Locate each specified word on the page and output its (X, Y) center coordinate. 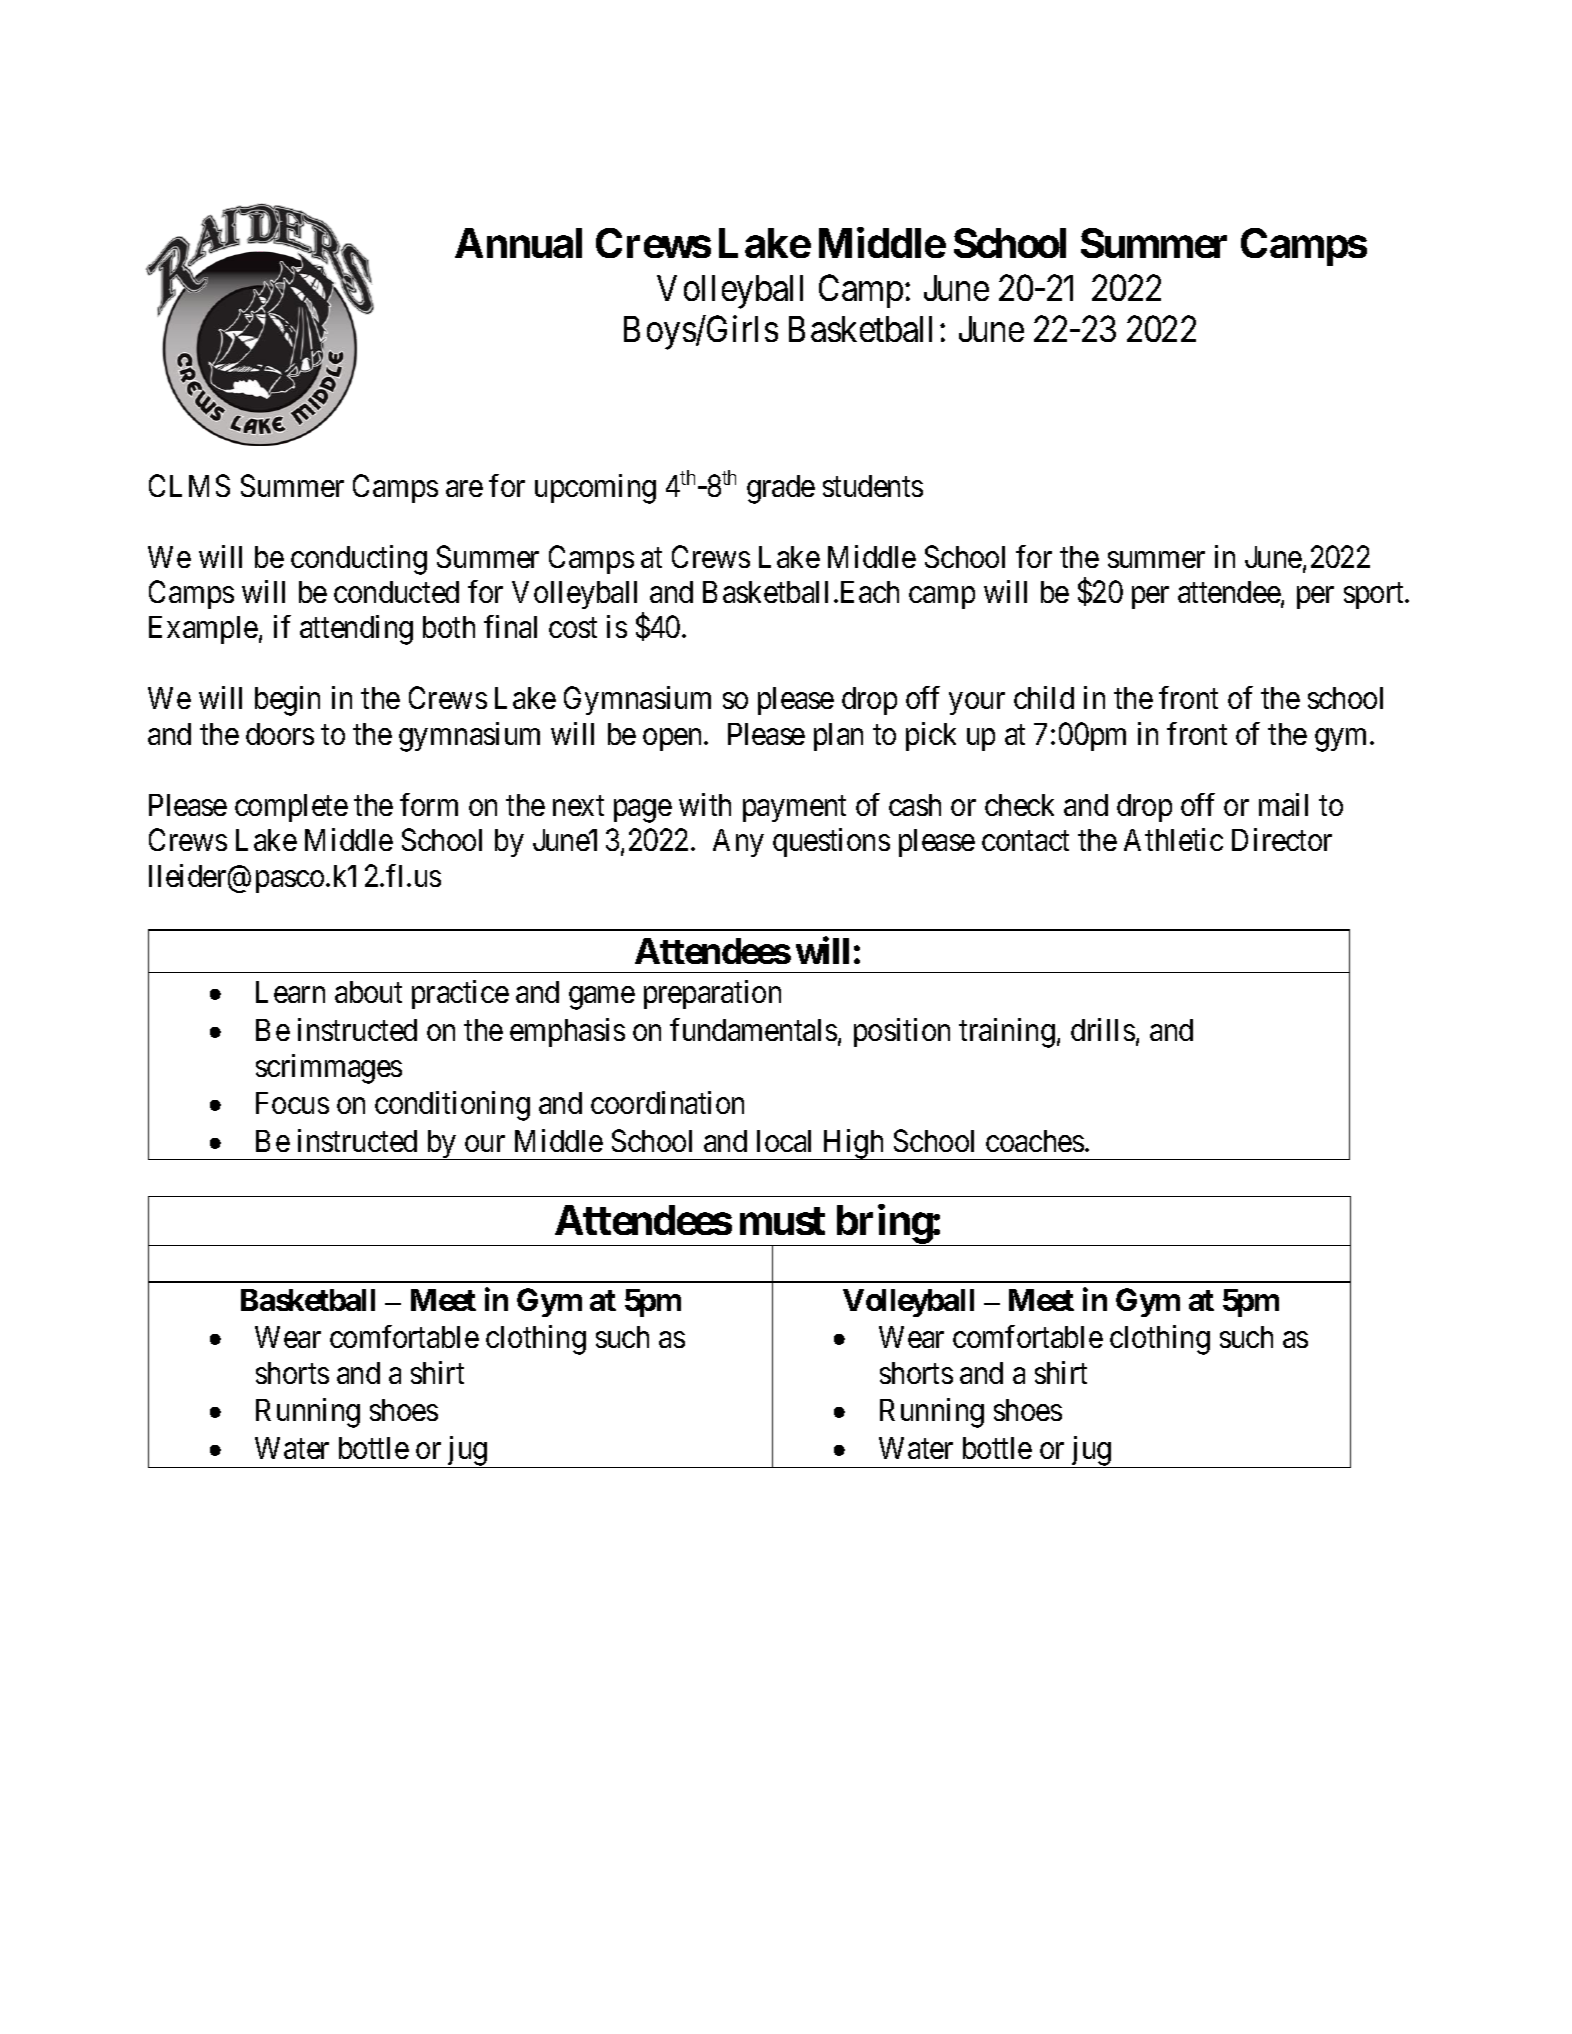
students (873, 486)
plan (838, 737)
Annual (518, 243)
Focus (292, 1103)
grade (781, 489)
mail (1283, 804)
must (782, 1221)
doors (280, 734)
